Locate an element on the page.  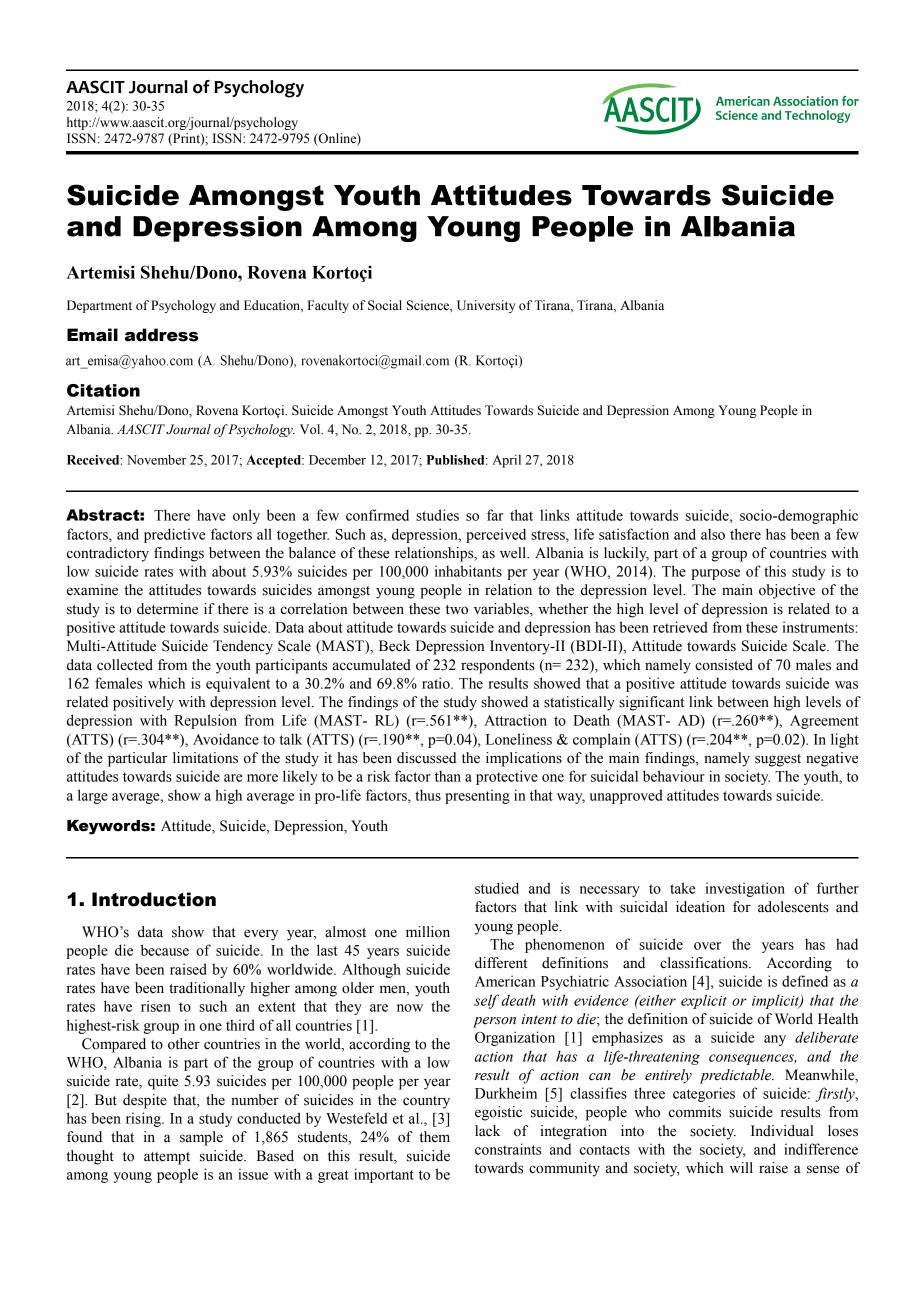
studied is located at coordinates (497, 888).
